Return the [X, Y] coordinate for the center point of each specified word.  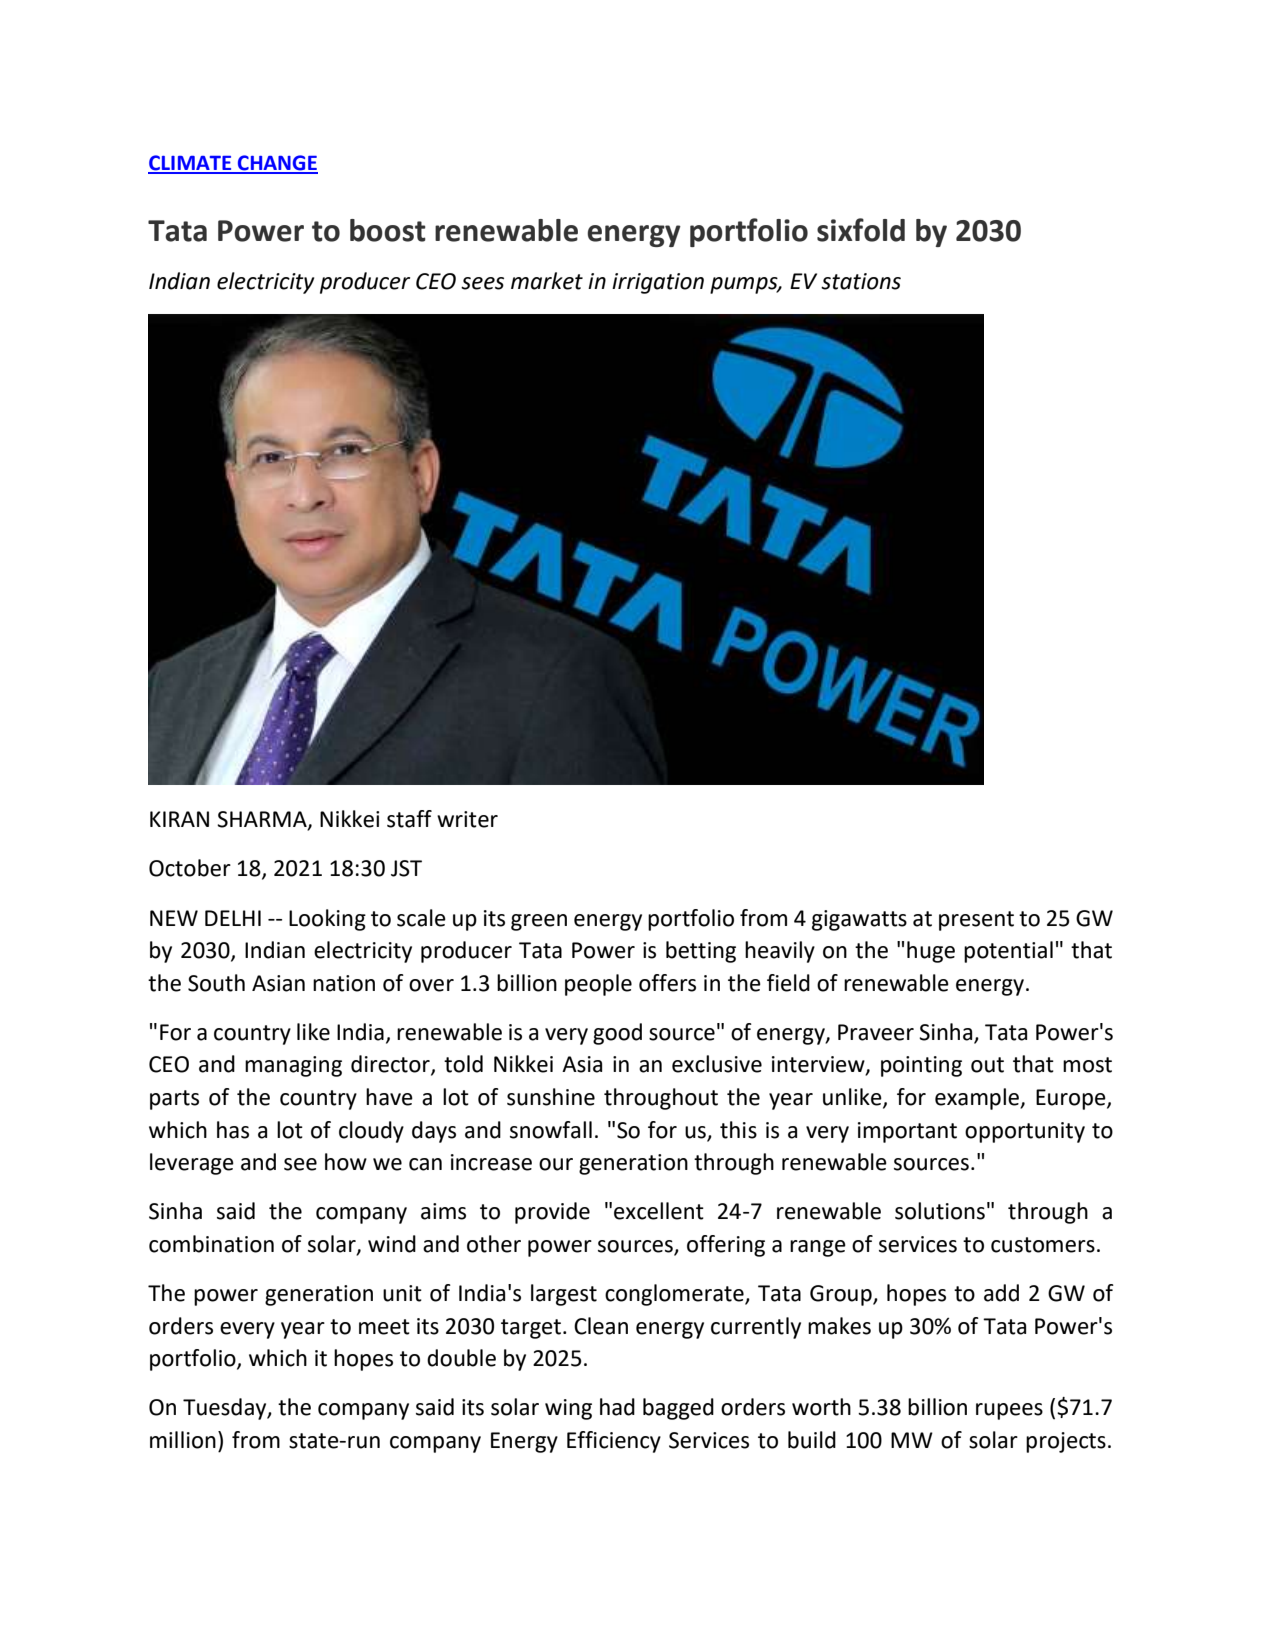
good [617, 1034]
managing [293, 1066]
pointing [921, 1066]
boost [388, 230]
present [976, 921]
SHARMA [263, 820]
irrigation [658, 283]
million [183, 1440]
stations [861, 281]
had [617, 1407]
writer [467, 819]
